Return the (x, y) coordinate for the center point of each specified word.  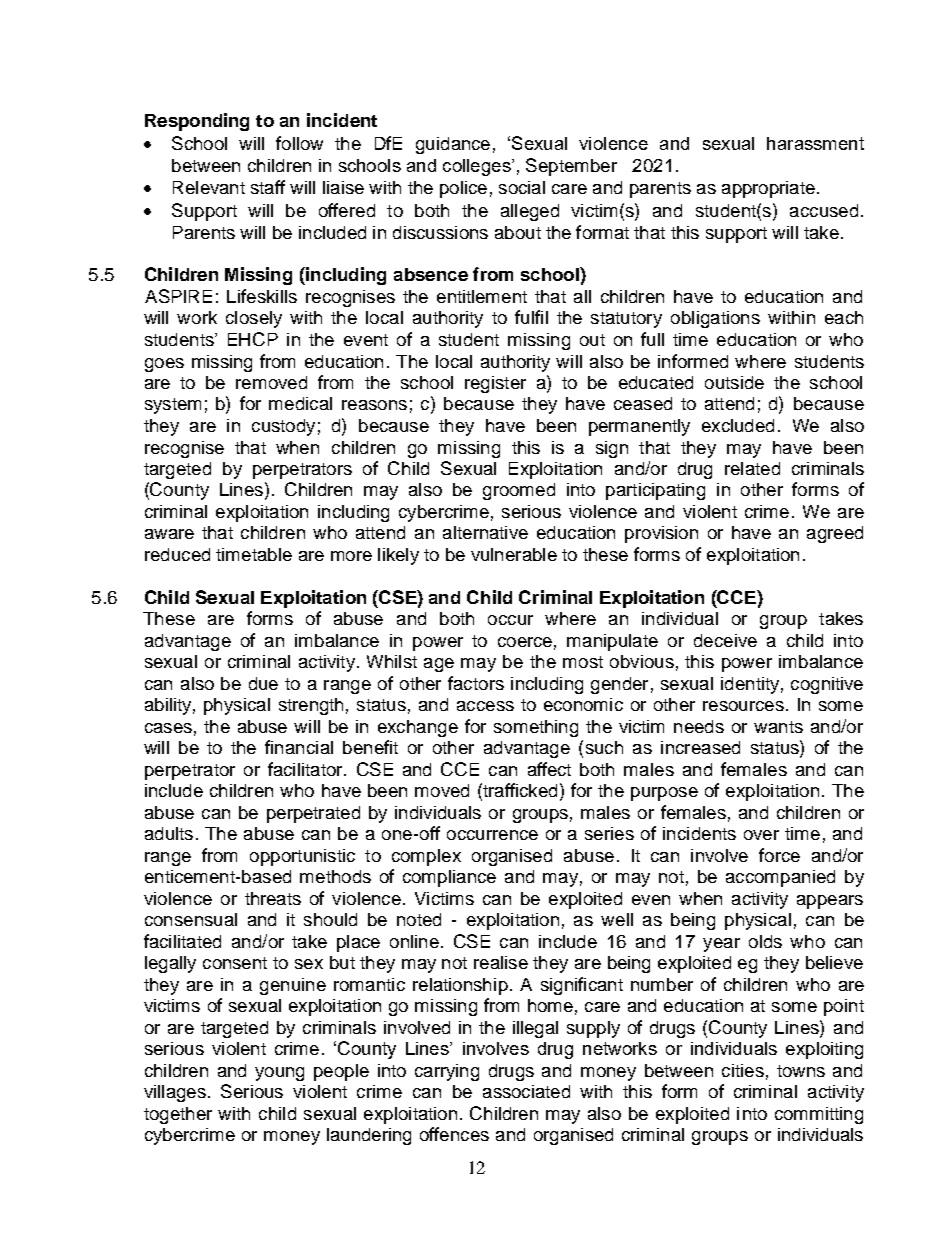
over (761, 835)
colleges (478, 167)
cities (743, 1070)
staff (268, 187)
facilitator (306, 769)
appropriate (768, 189)
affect (549, 769)
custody (283, 427)
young (279, 1074)
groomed (519, 491)
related (752, 468)
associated (526, 1091)
